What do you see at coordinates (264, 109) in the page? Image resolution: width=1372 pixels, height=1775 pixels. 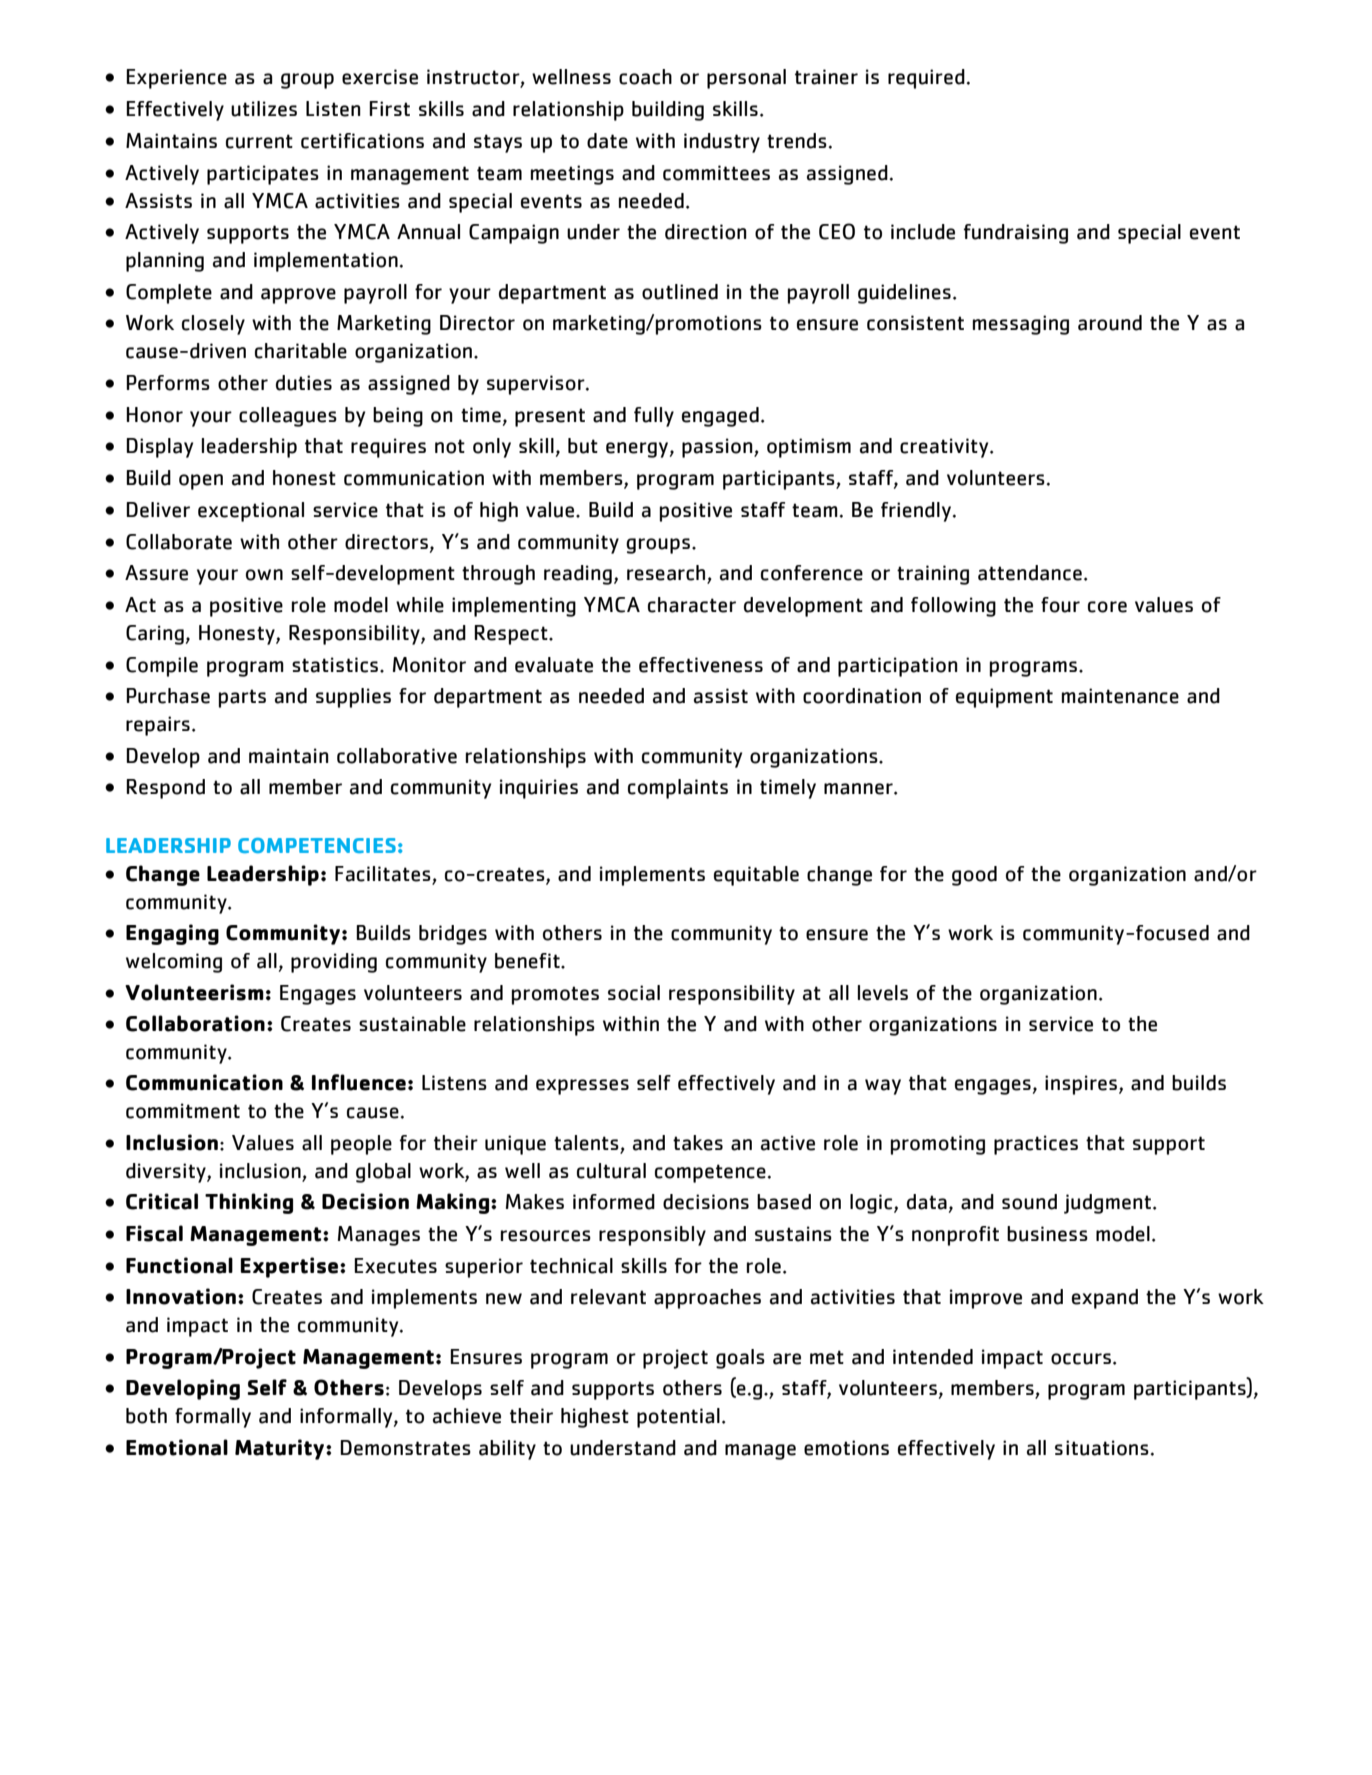 I see `utilizes` at bounding box center [264, 109].
